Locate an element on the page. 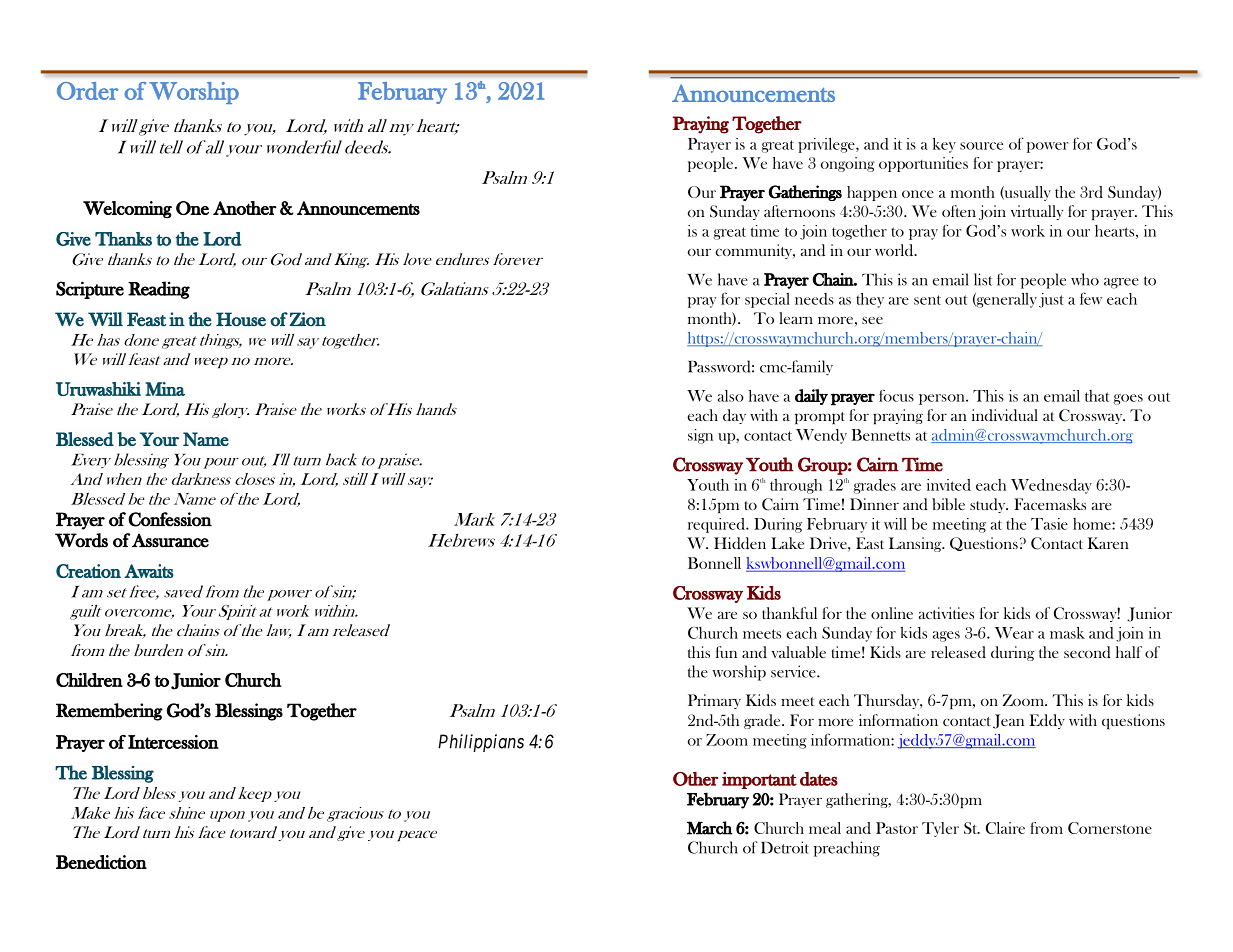  March is located at coordinates (710, 828).
